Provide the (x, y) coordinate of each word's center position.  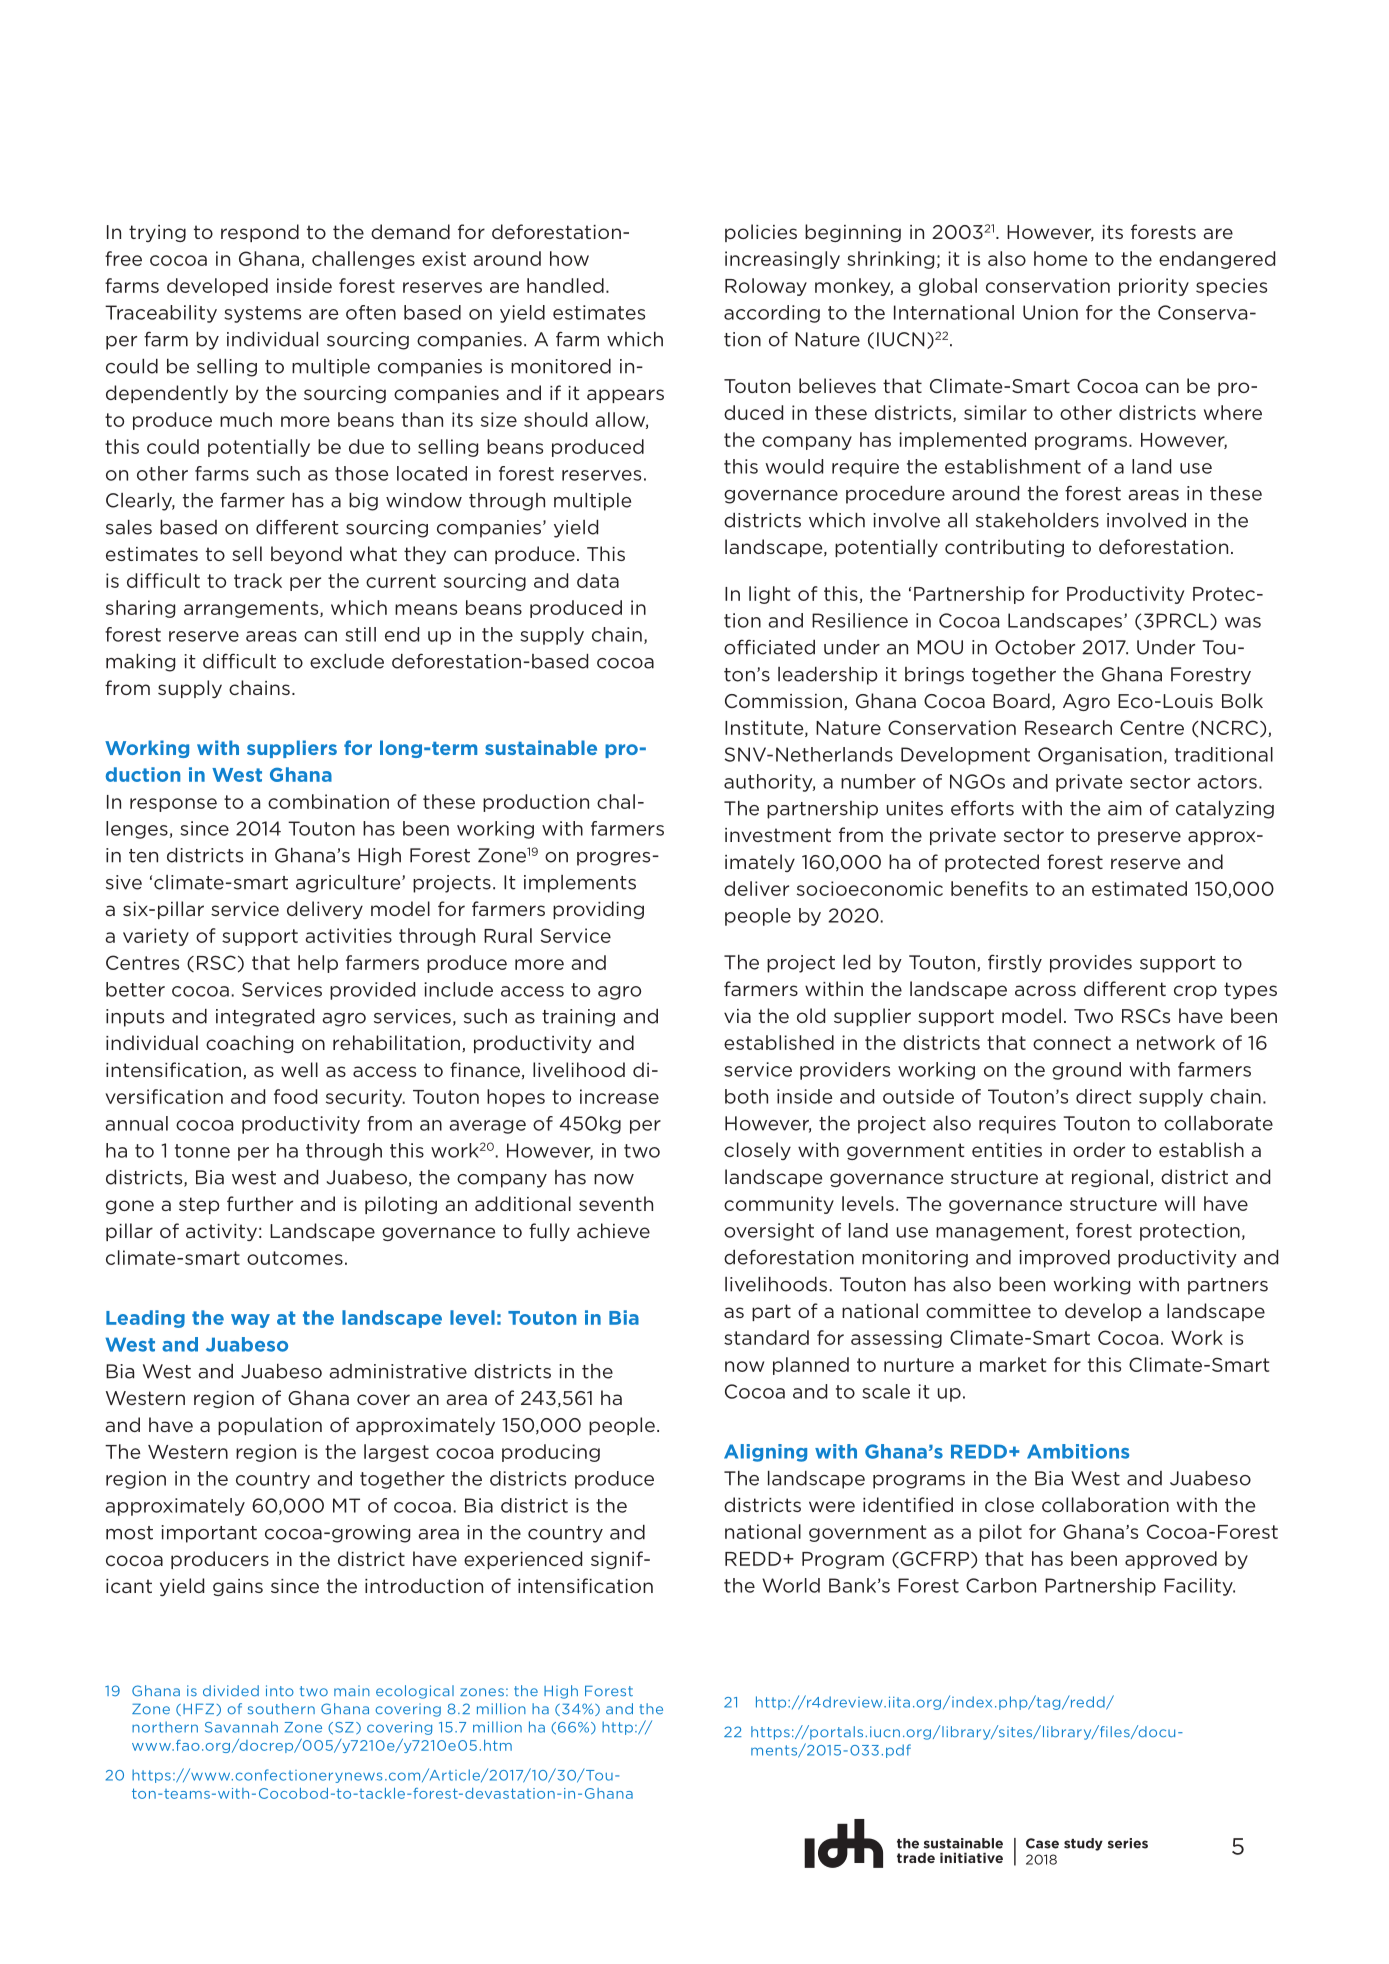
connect (1072, 1043)
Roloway (766, 287)
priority (1154, 287)
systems (262, 314)
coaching (249, 1044)
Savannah (241, 1727)
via (737, 1016)
